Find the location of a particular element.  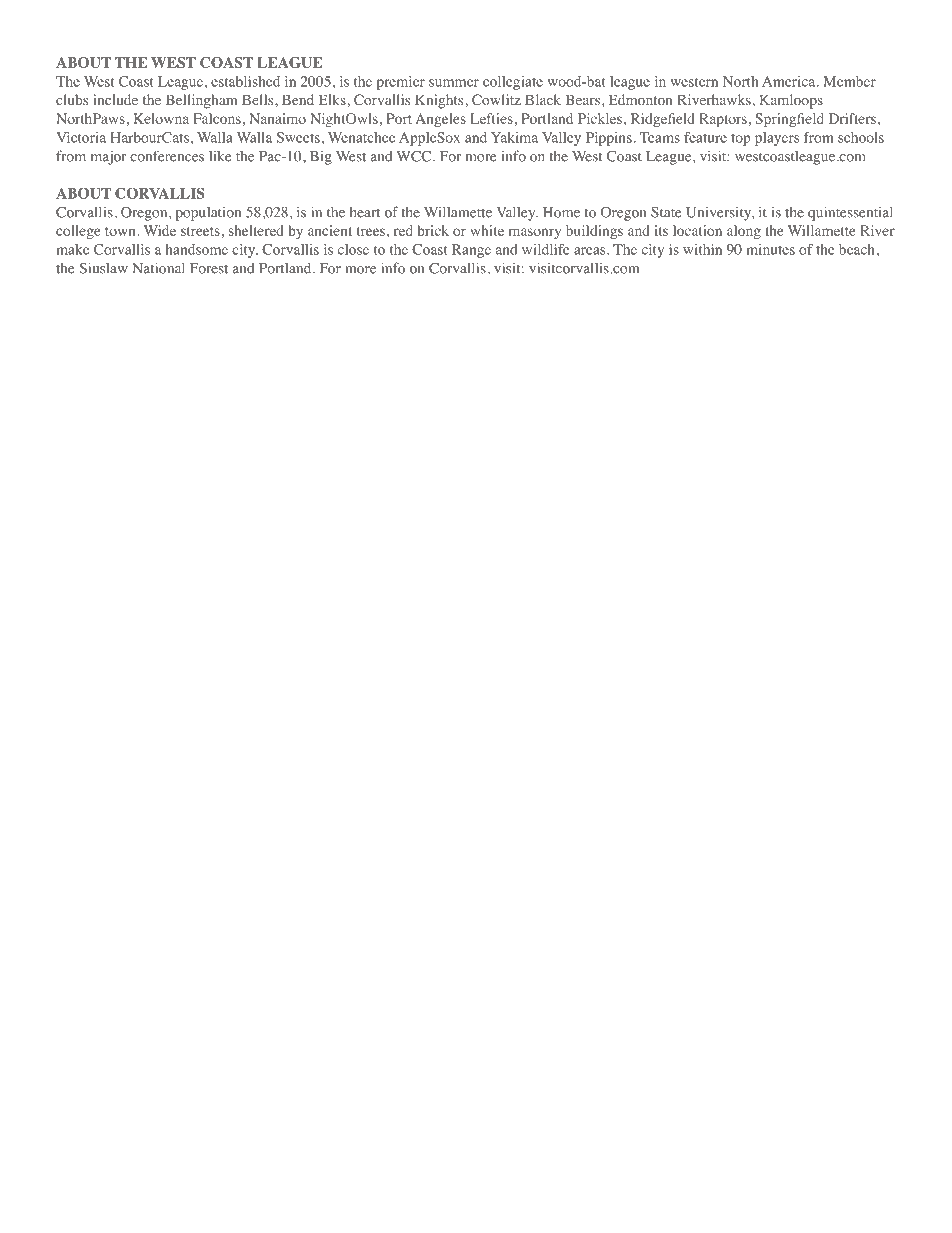

Yakima is located at coordinates (514, 137).
